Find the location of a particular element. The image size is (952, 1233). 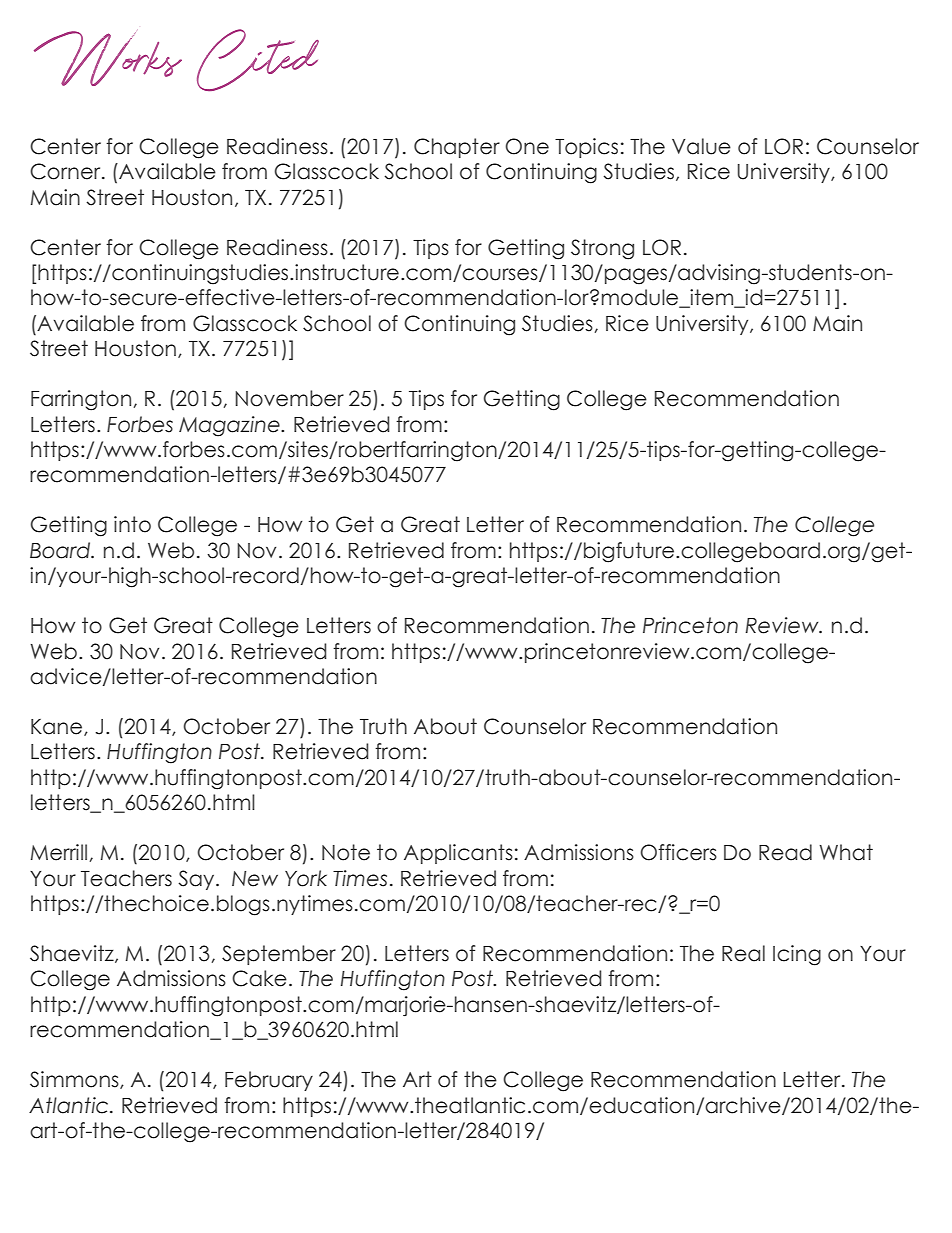

November is located at coordinates (289, 398).
